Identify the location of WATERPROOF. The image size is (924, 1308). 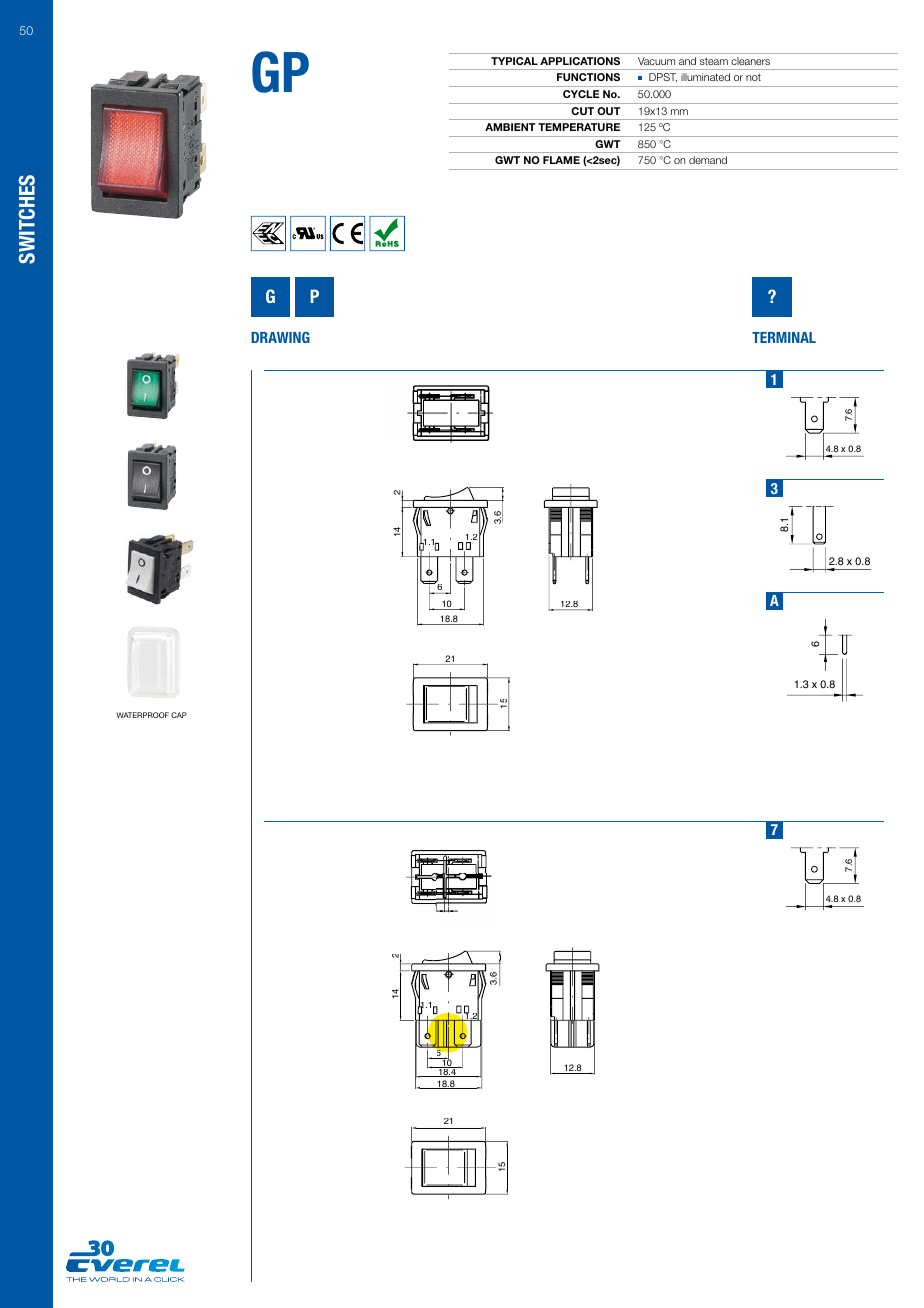
(143, 715).
